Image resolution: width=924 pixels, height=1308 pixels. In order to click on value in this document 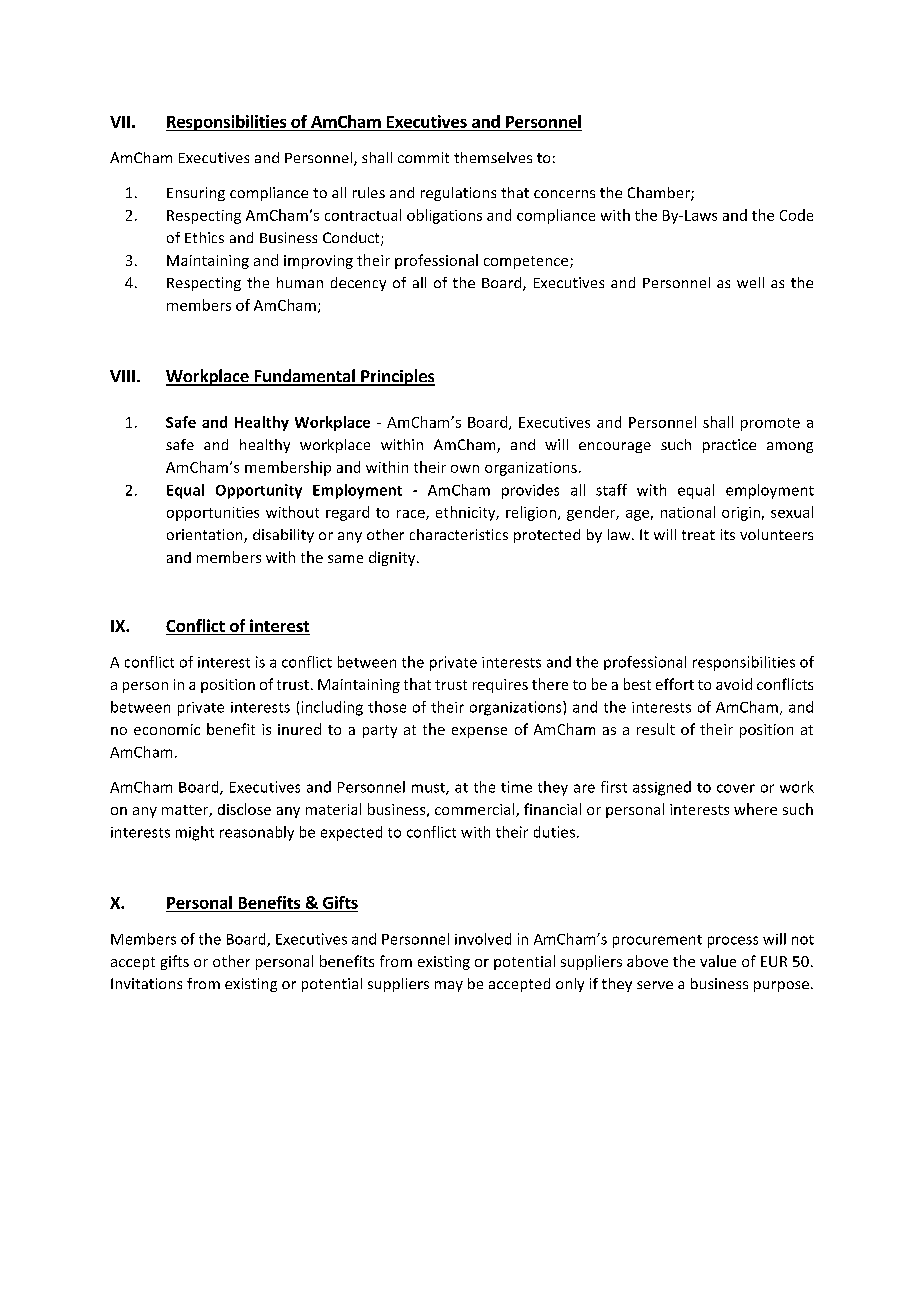, I will do `click(718, 961)`.
